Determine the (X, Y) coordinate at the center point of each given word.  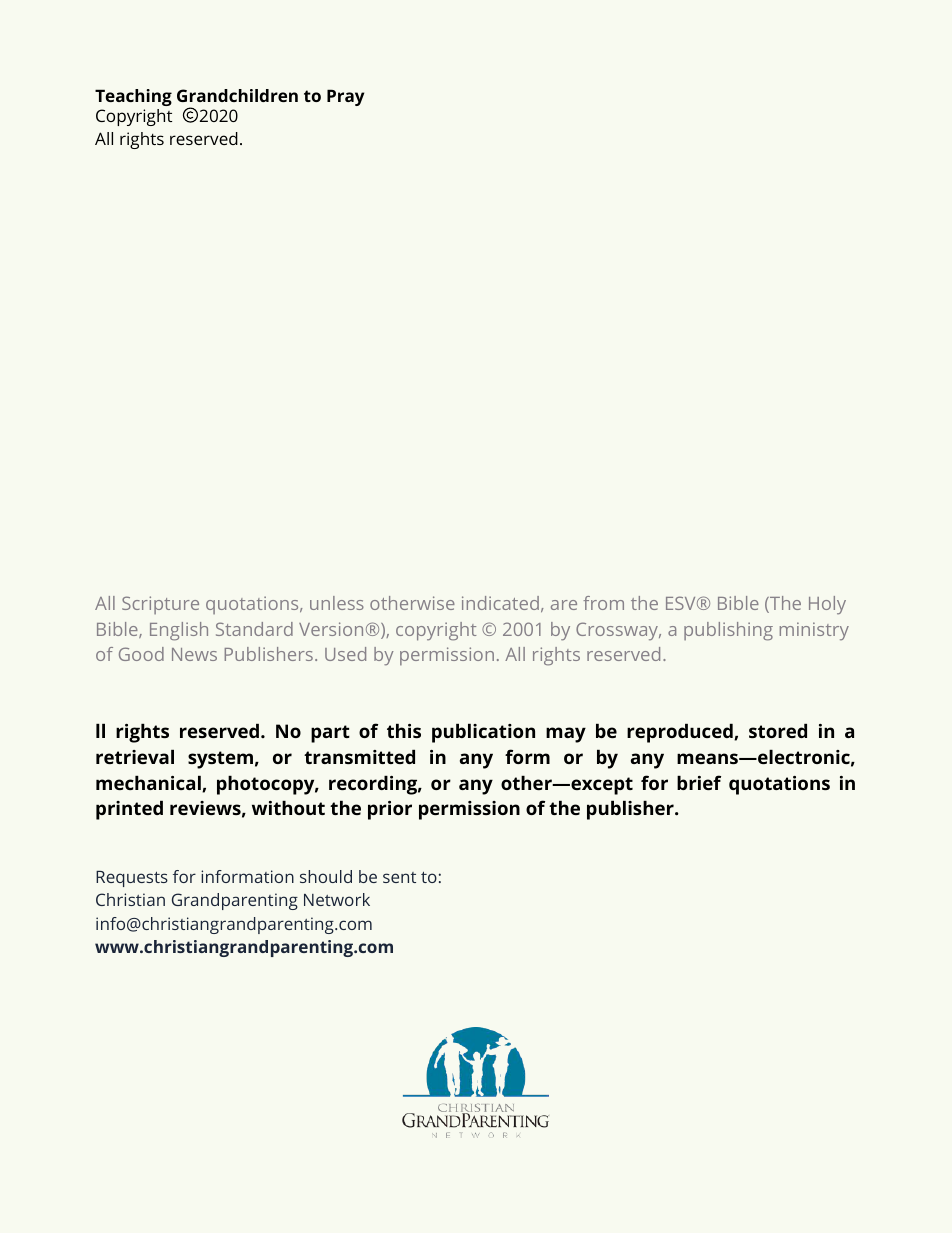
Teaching (133, 97)
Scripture (160, 605)
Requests (132, 879)
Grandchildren (237, 95)
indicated (500, 603)
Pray (345, 97)
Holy (827, 605)
